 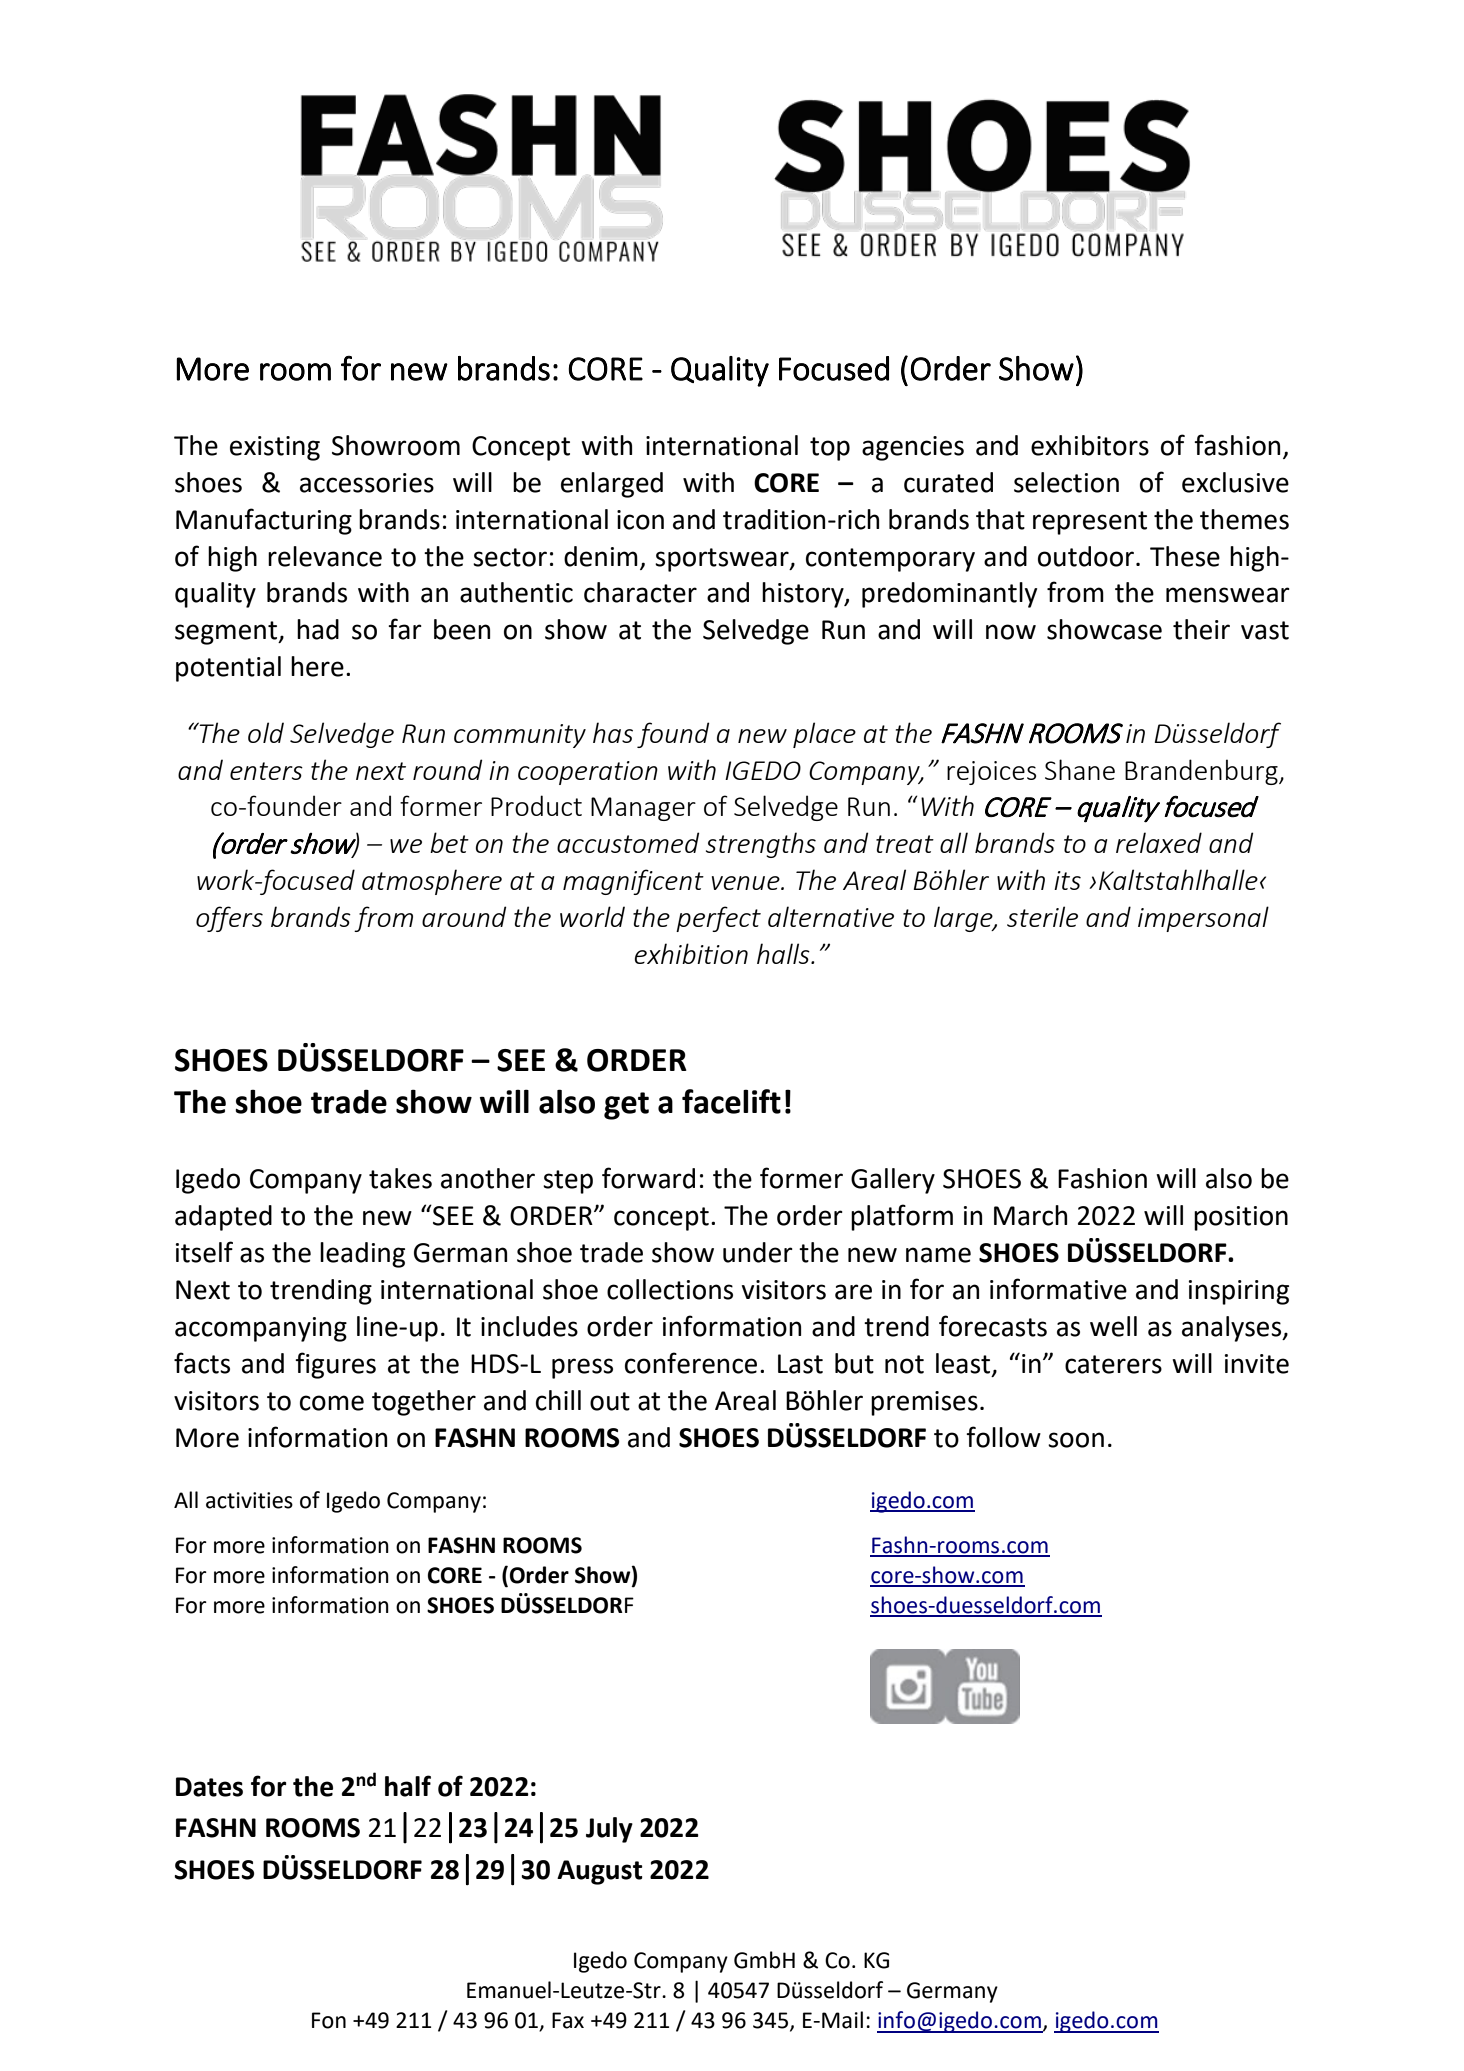 I want to click on represent, so click(x=1090, y=523).
